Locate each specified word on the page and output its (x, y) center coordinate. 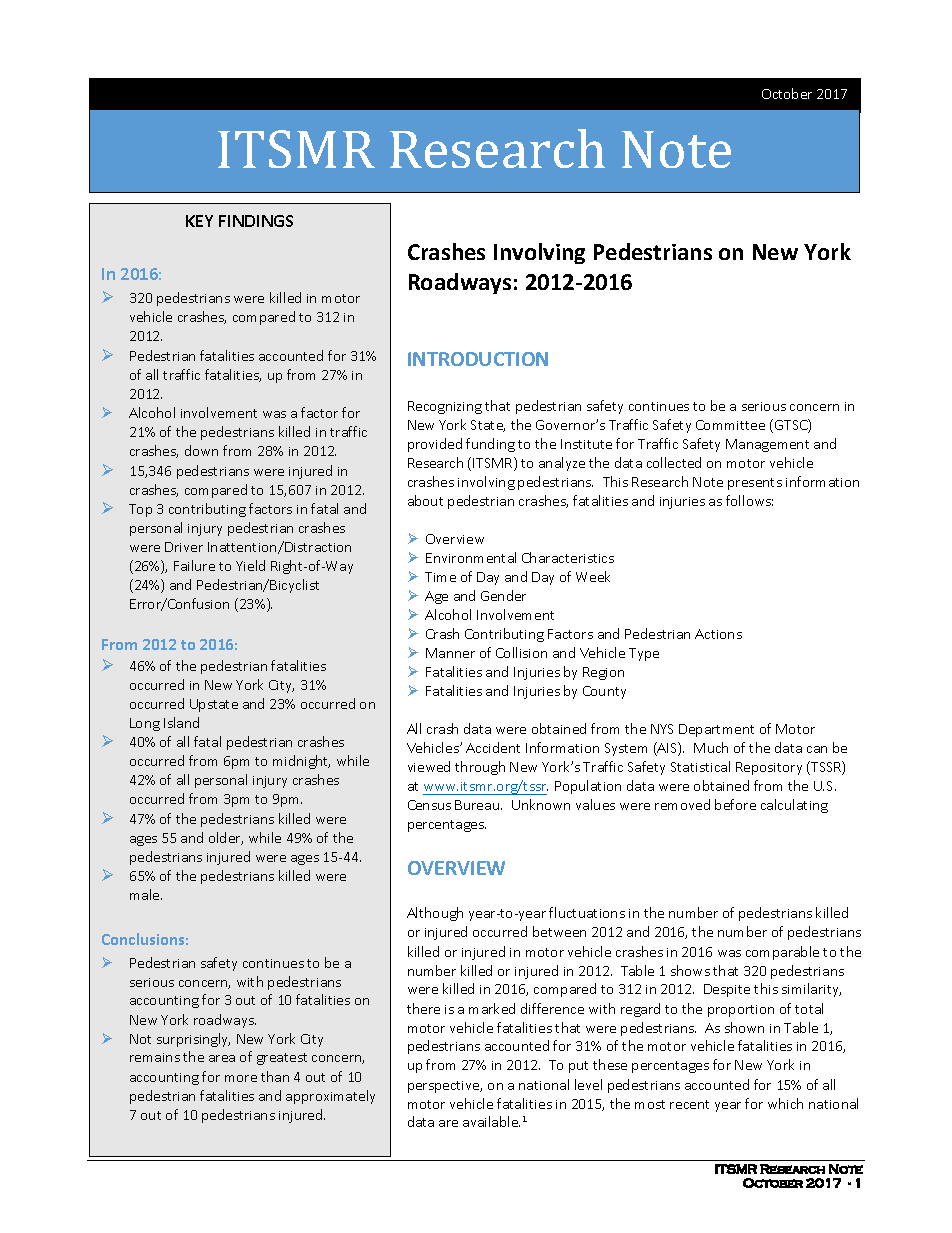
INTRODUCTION (478, 359)
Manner (450, 653)
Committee (730, 425)
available (491, 1121)
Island (181, 722)
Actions (718, 634)
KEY (199, 221)
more (241, 1078)
